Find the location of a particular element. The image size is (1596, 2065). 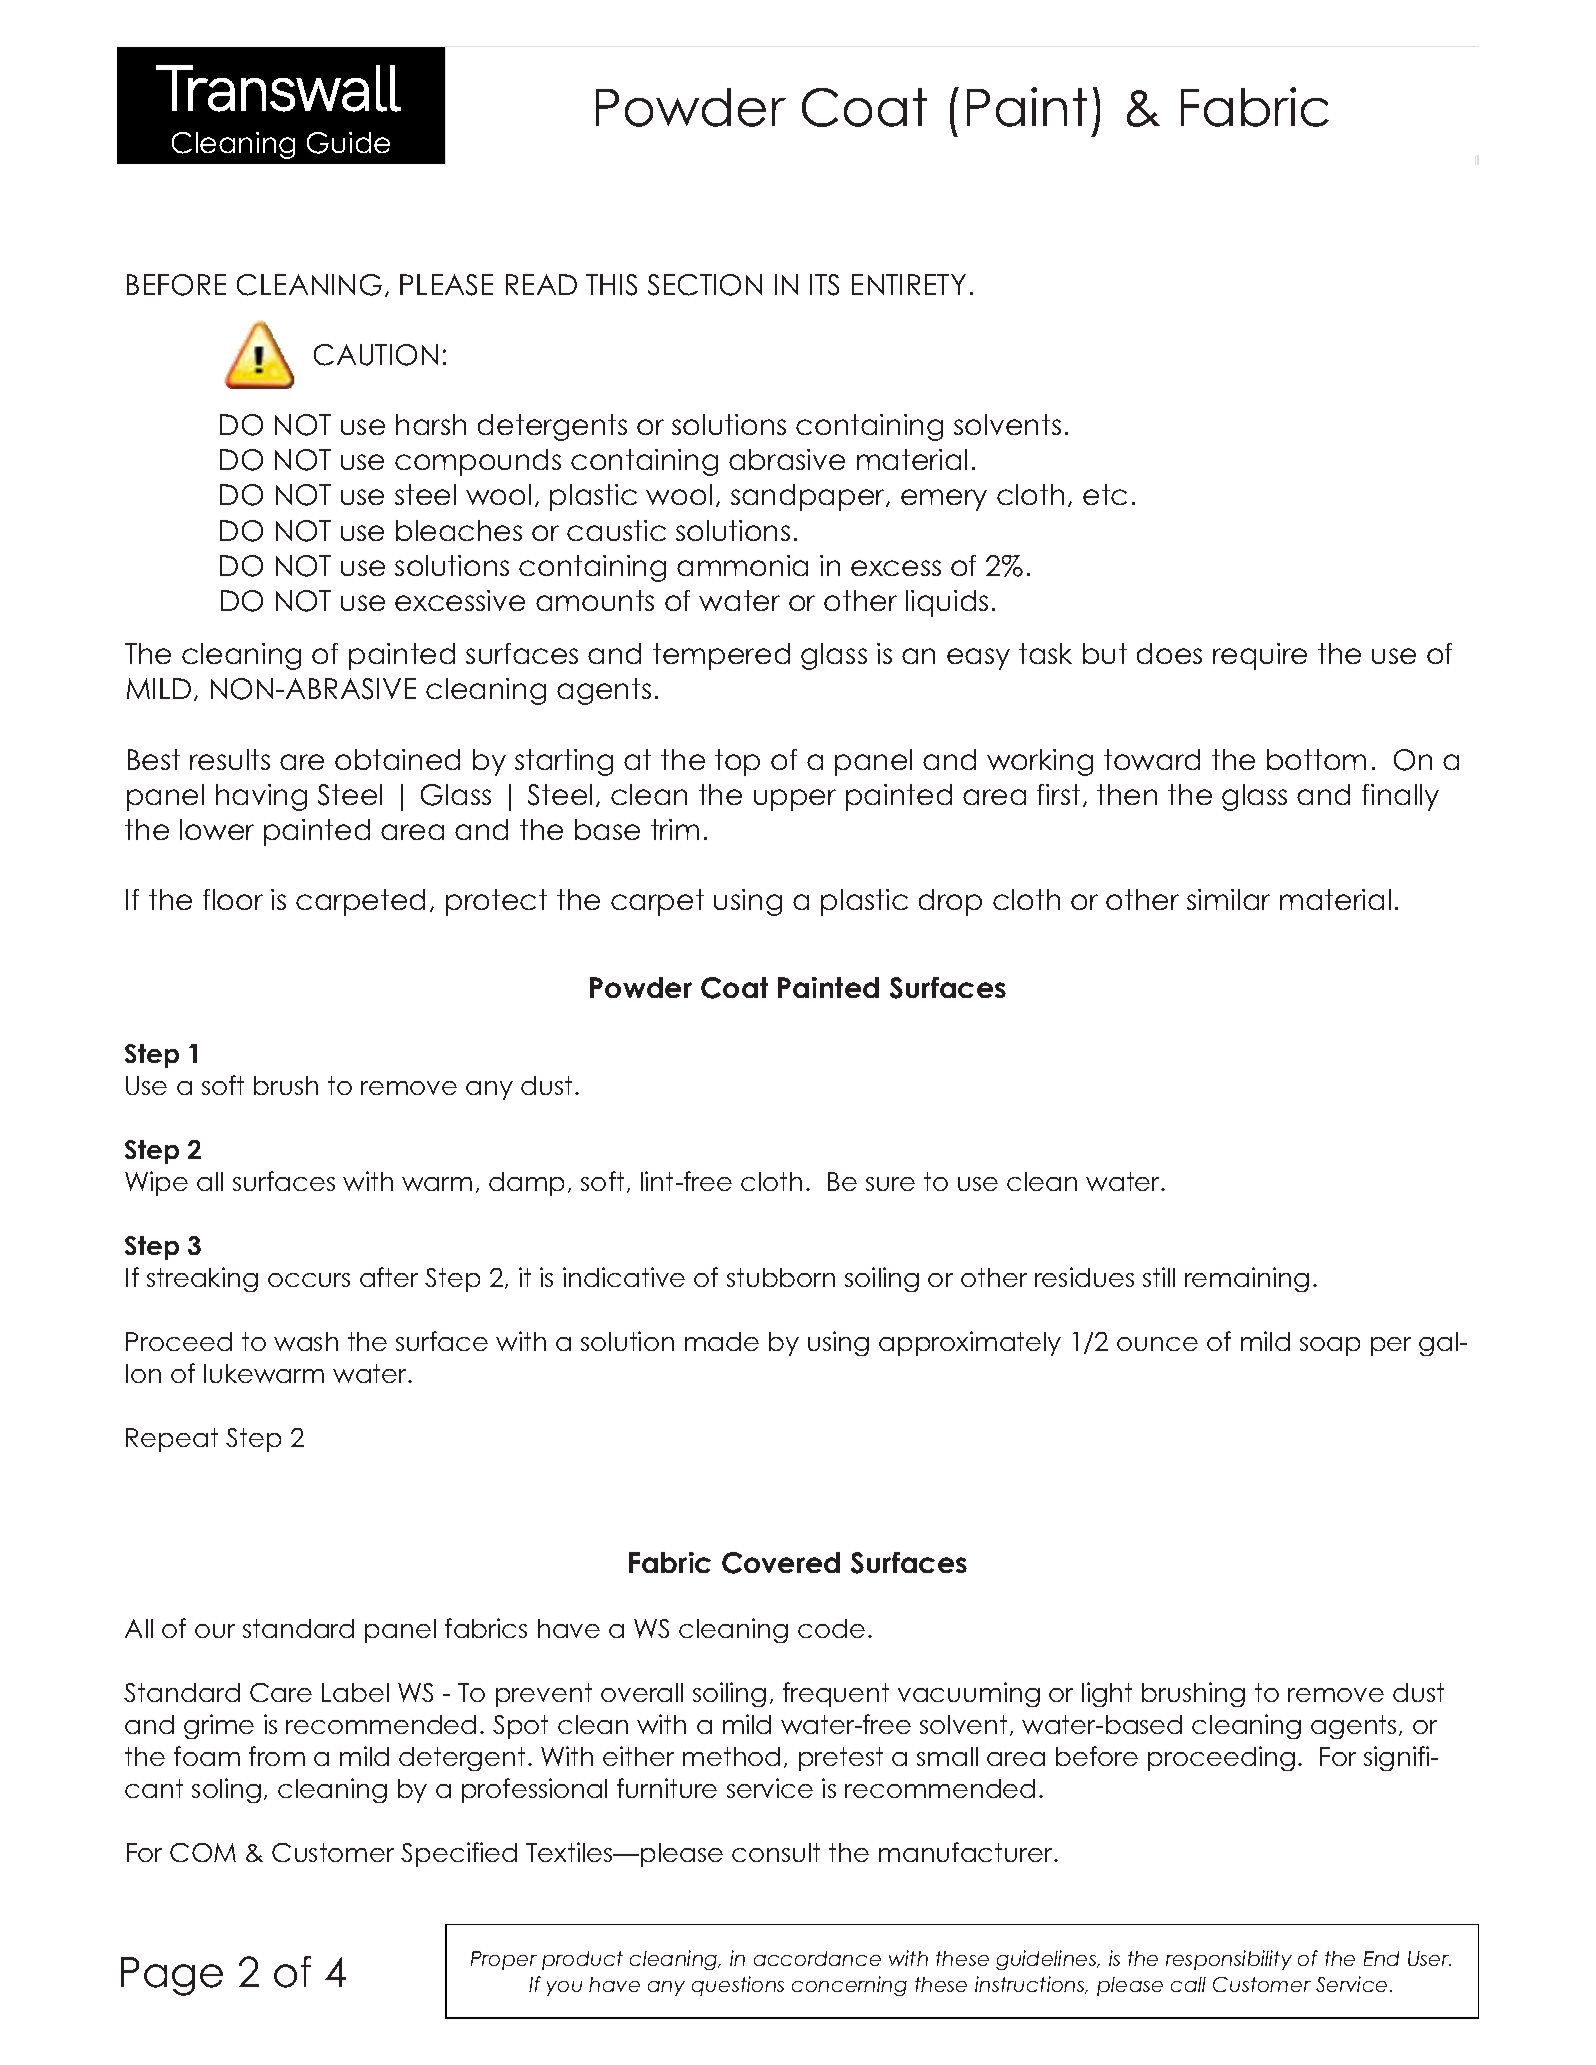

etc is located at coordinates (1105, 494).
